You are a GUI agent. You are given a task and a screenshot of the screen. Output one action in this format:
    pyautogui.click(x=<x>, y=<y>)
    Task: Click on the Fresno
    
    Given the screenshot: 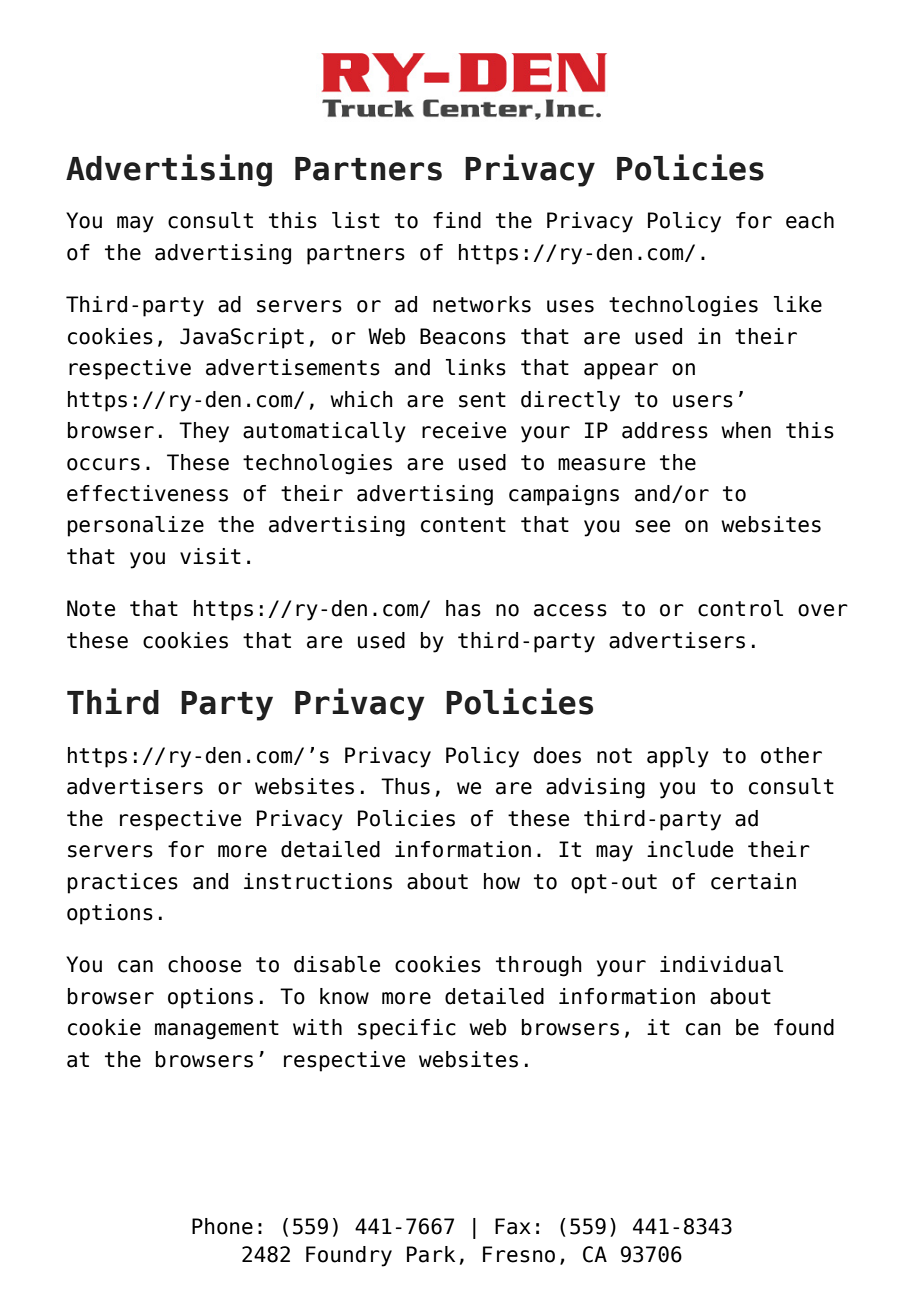 What is the action you would take?
    pyautogui.click(x=519, y=1254)
